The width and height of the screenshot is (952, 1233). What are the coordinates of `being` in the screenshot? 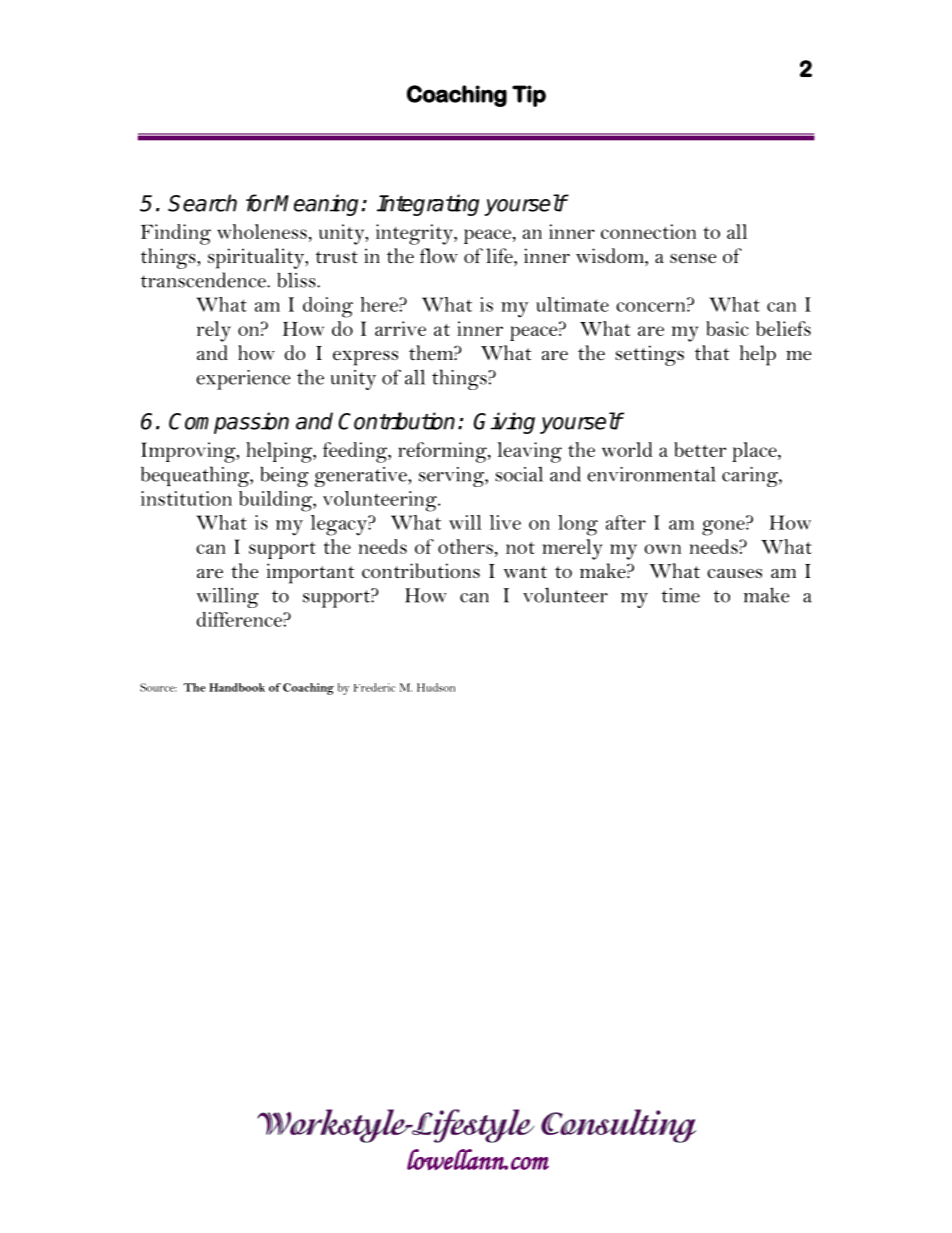 It's located at (285, 477).
